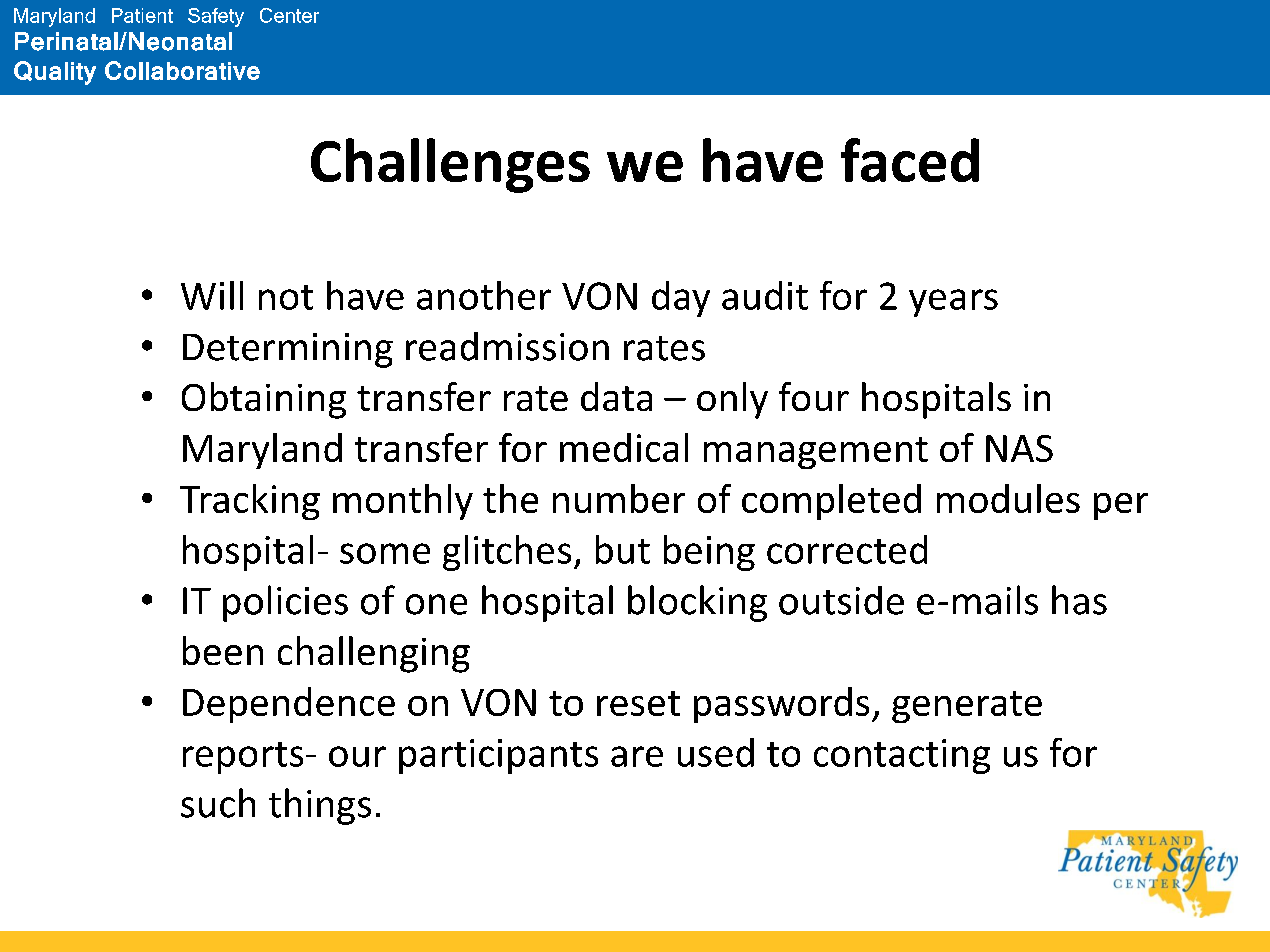  Describe the element at coordinates (484, 295) in the screenshot. I see `another` at that location.
